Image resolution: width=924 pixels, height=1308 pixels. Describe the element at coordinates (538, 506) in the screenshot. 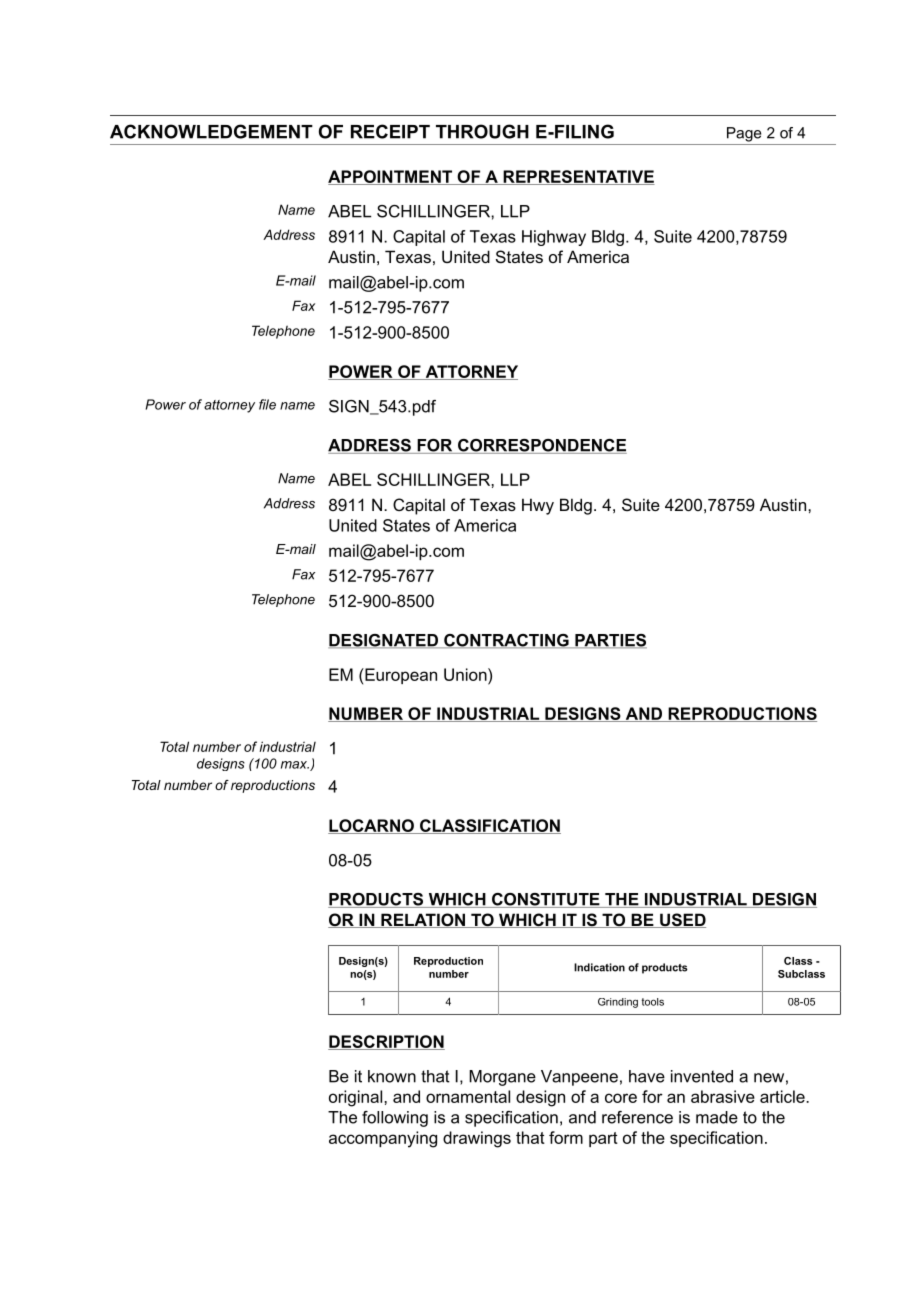

I see `Hwy` at that location.
